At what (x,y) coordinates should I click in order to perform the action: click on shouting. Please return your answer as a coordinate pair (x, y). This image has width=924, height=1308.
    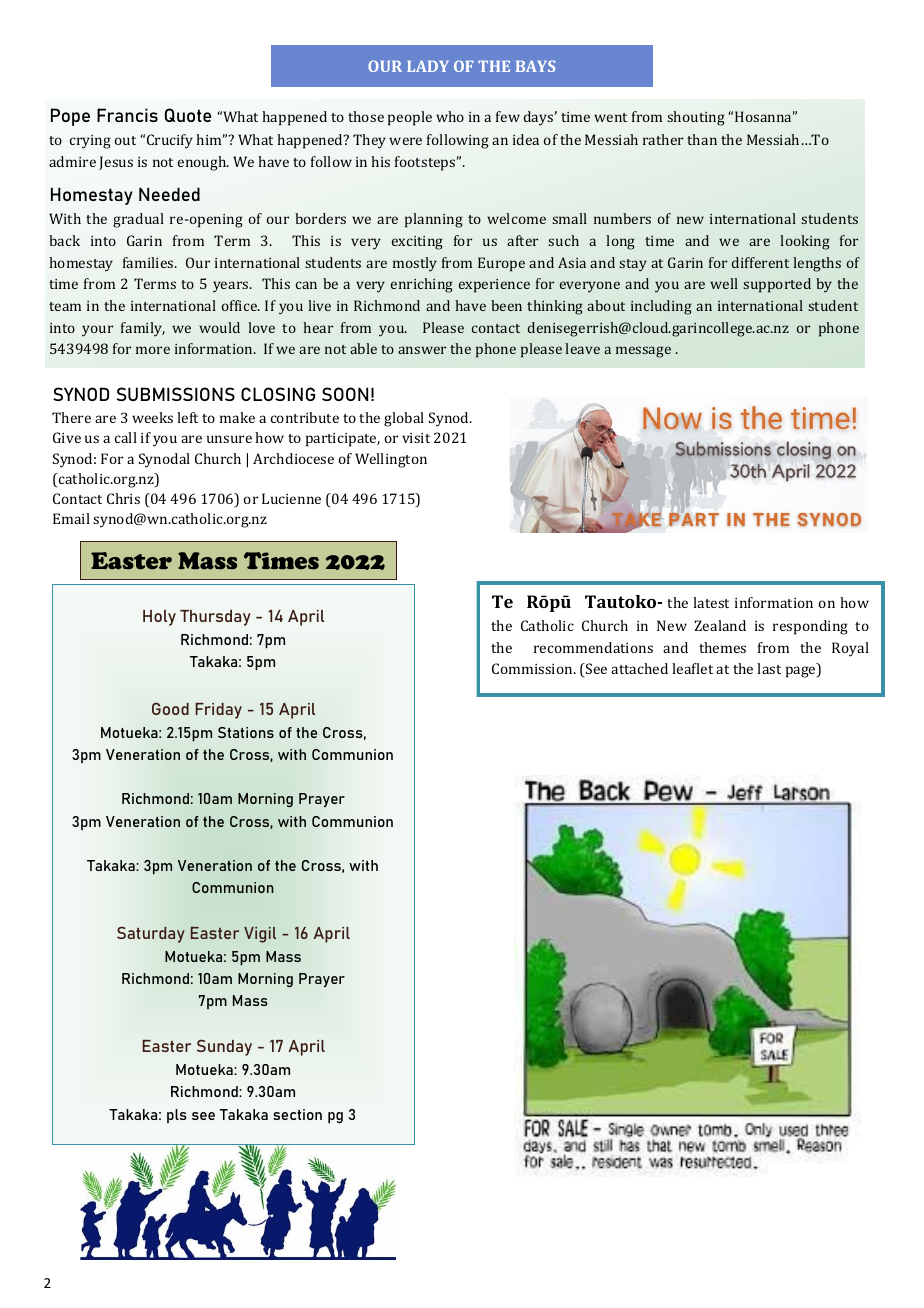
    Looking at the image, I should click on (696, 118).
